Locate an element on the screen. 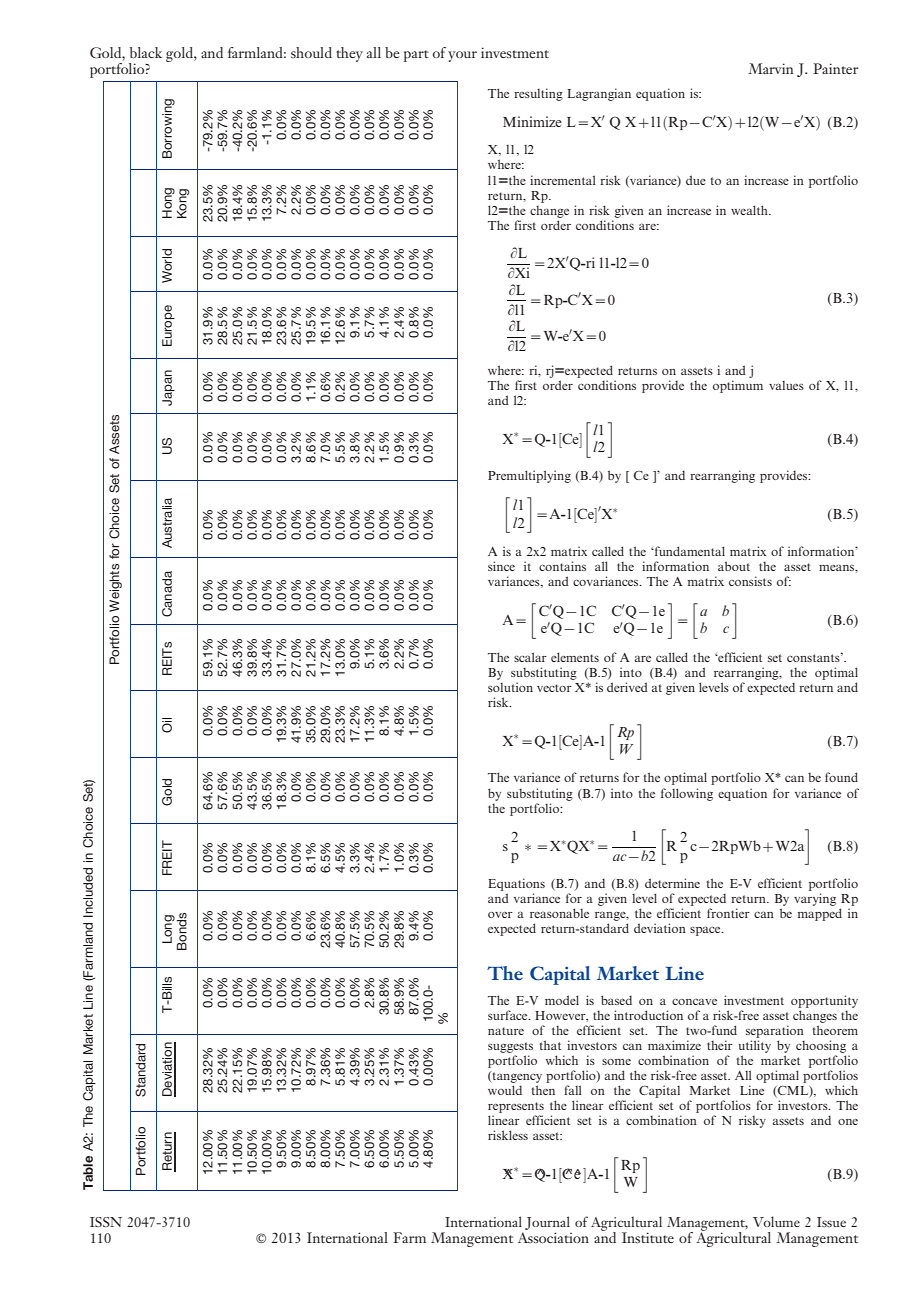 The width and height of the screenshot is (924, 1308). scalar is located at coordinates (530, 657).
